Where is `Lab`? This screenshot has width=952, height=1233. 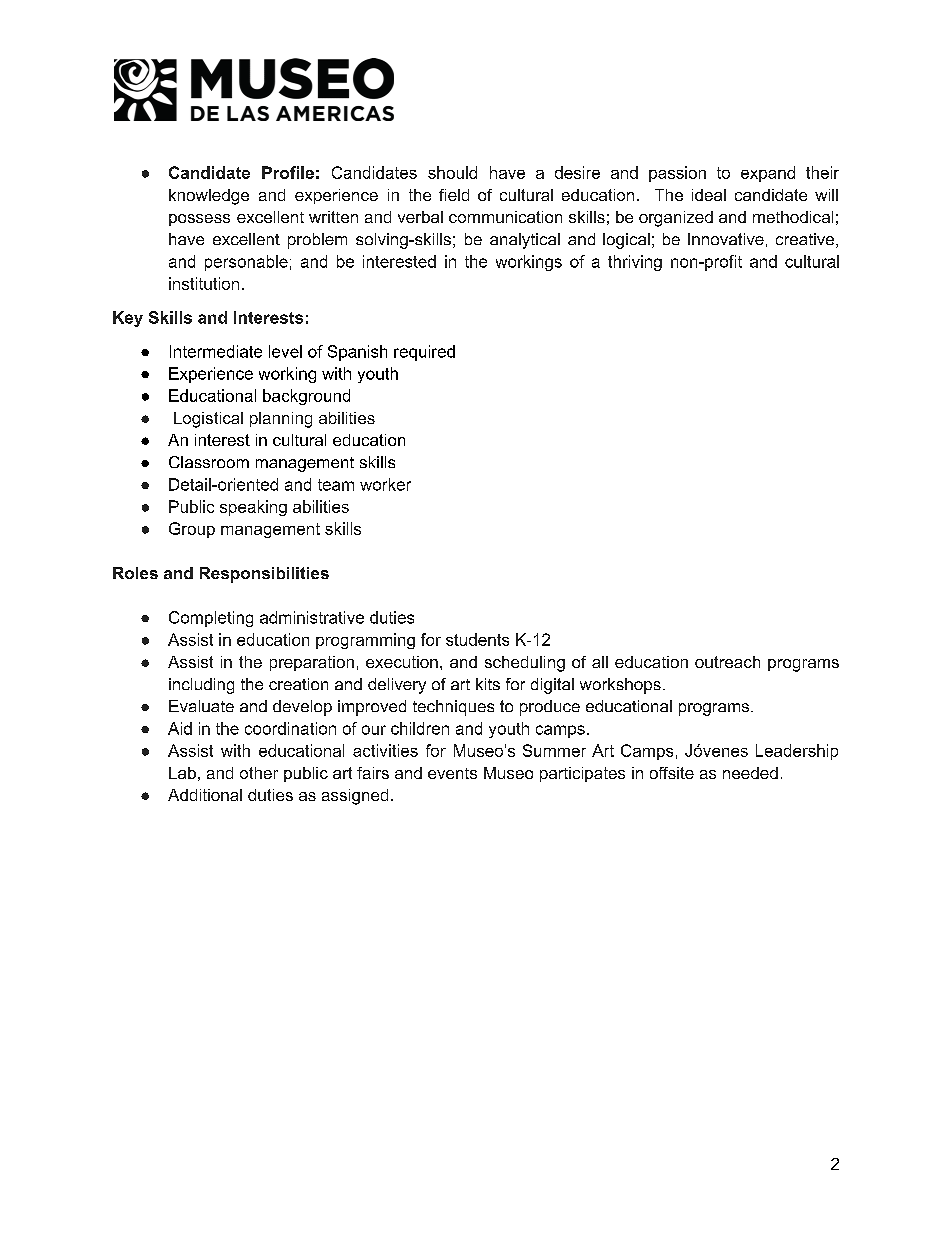
Lab is located at coordinates (182, 773).
